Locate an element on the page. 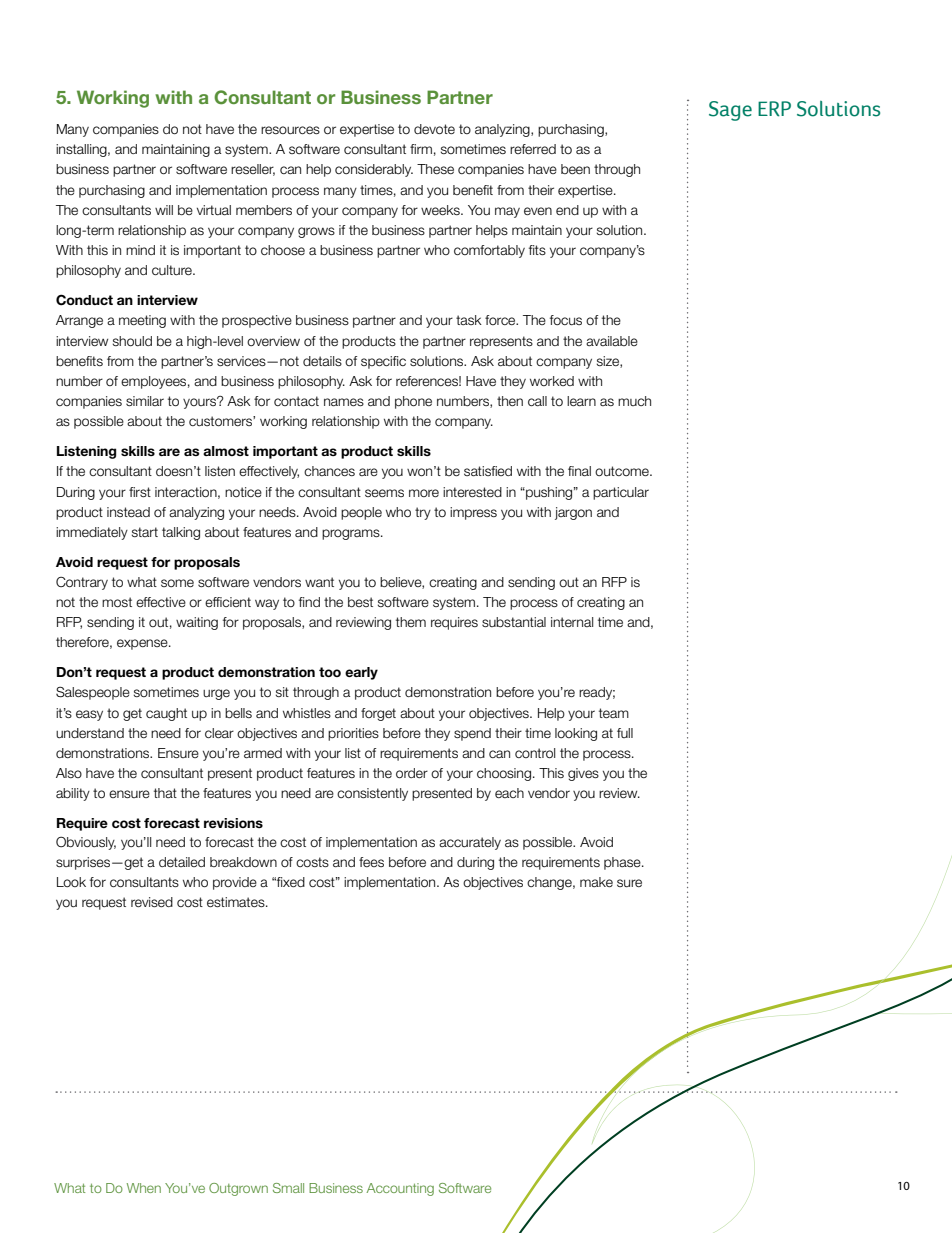 The image size is (952, 1233). team is located at coordinates (614, 713).
